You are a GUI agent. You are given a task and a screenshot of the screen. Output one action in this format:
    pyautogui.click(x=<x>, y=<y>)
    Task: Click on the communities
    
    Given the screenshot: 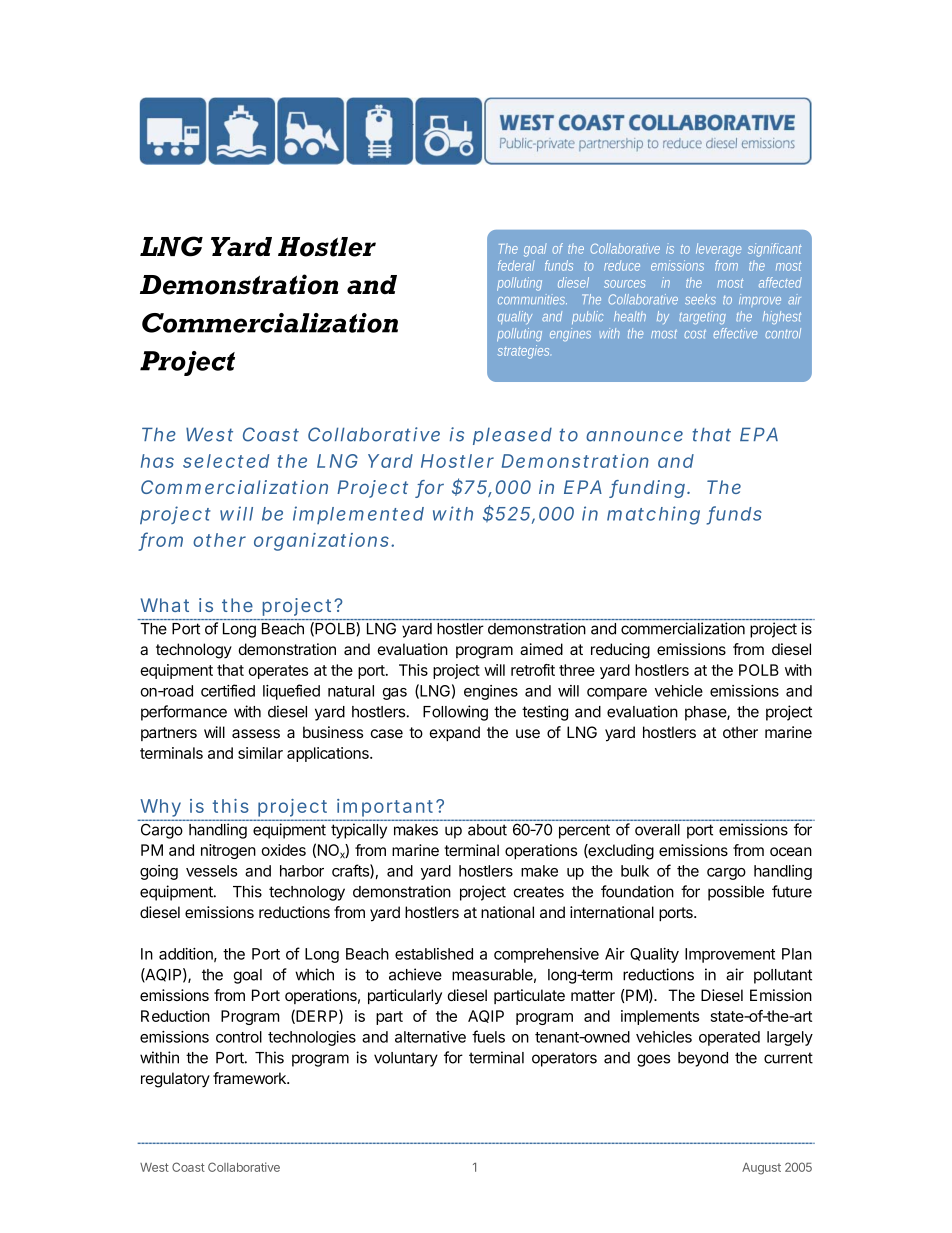 What is the action you would take?
    pyautogui.click(x=532, y=299)
